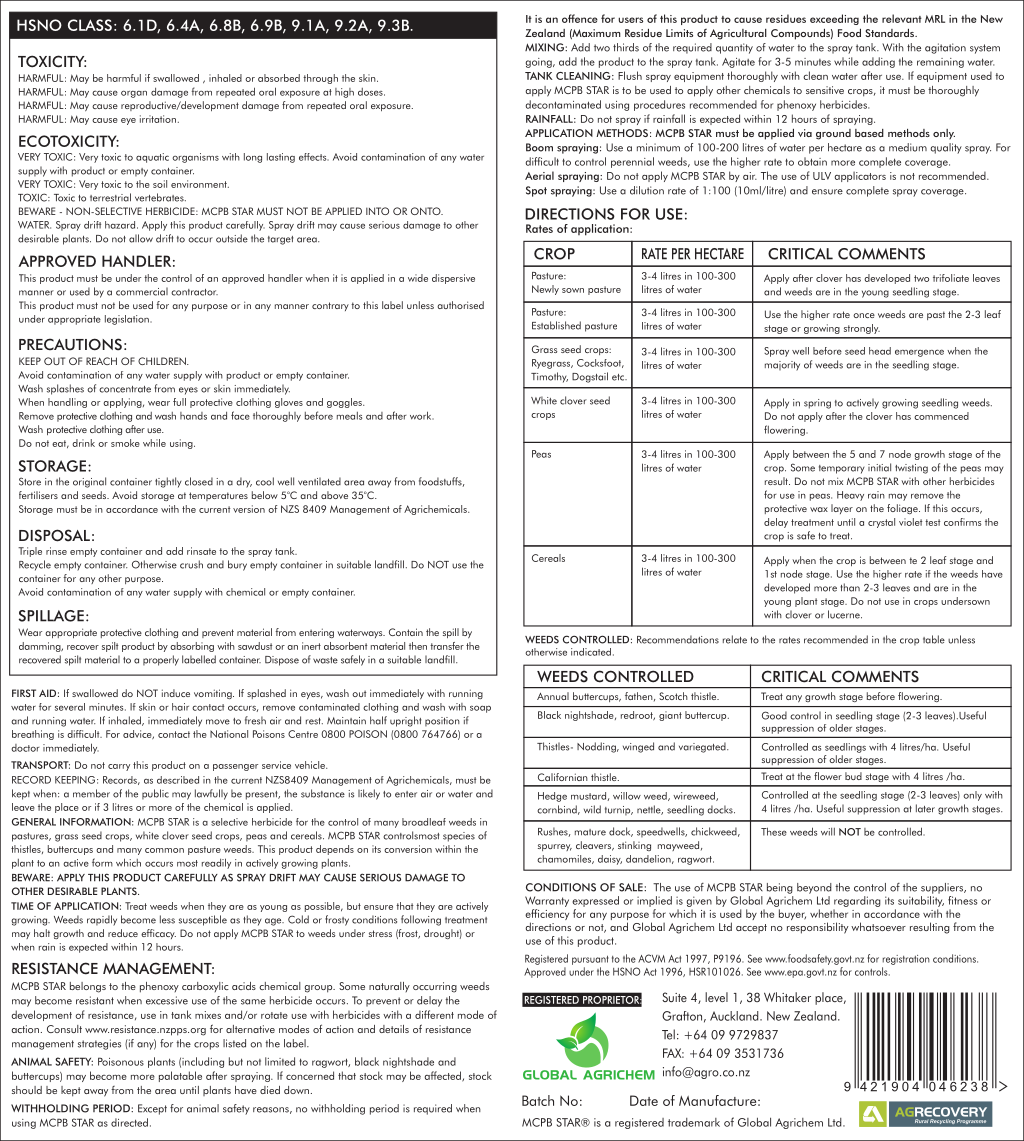  Describe the element at coordinates (191, 564) in the screenshot. I see `crush` at that location.
